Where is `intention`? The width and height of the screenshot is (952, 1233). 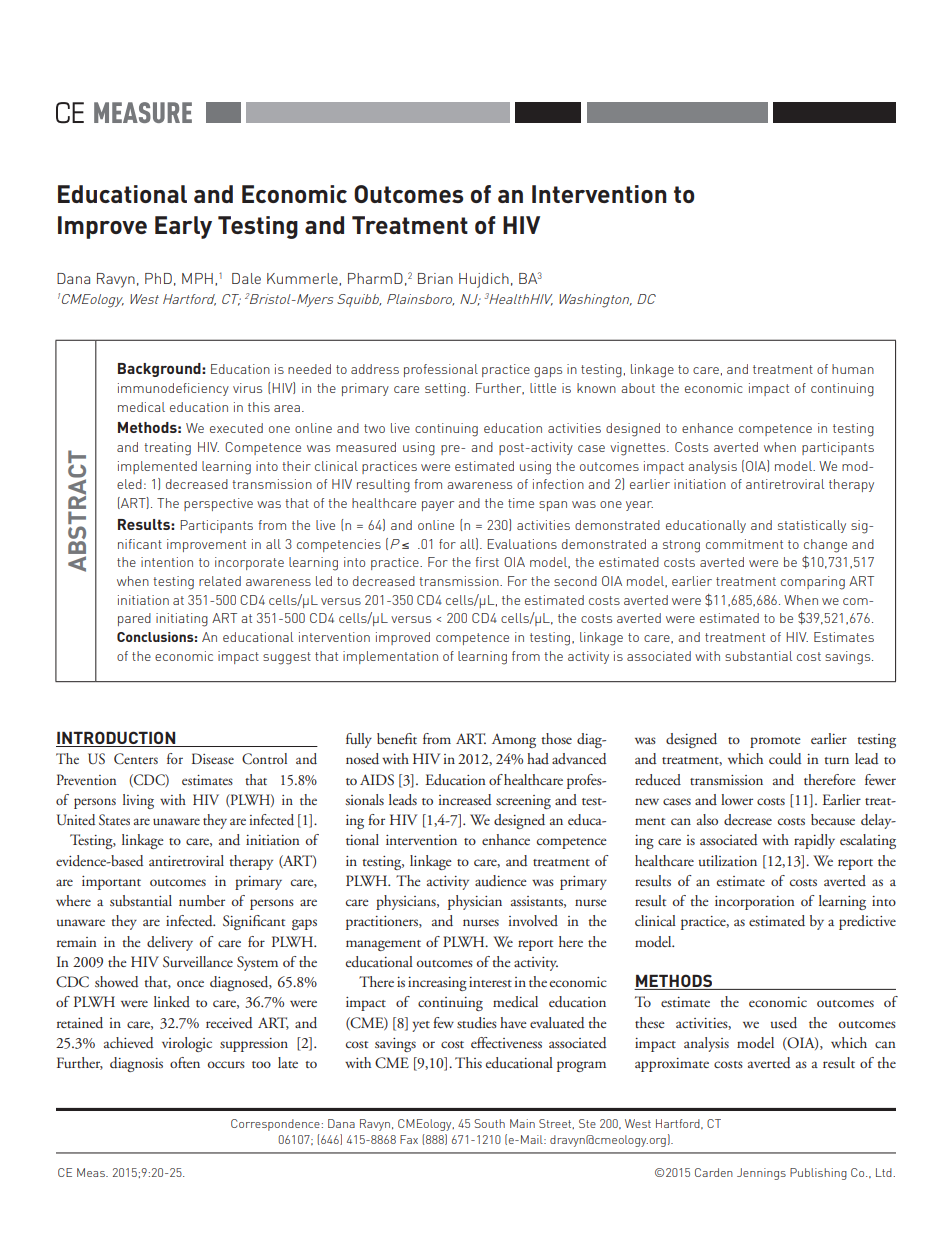
intention is located at coordinates (167, 562).
